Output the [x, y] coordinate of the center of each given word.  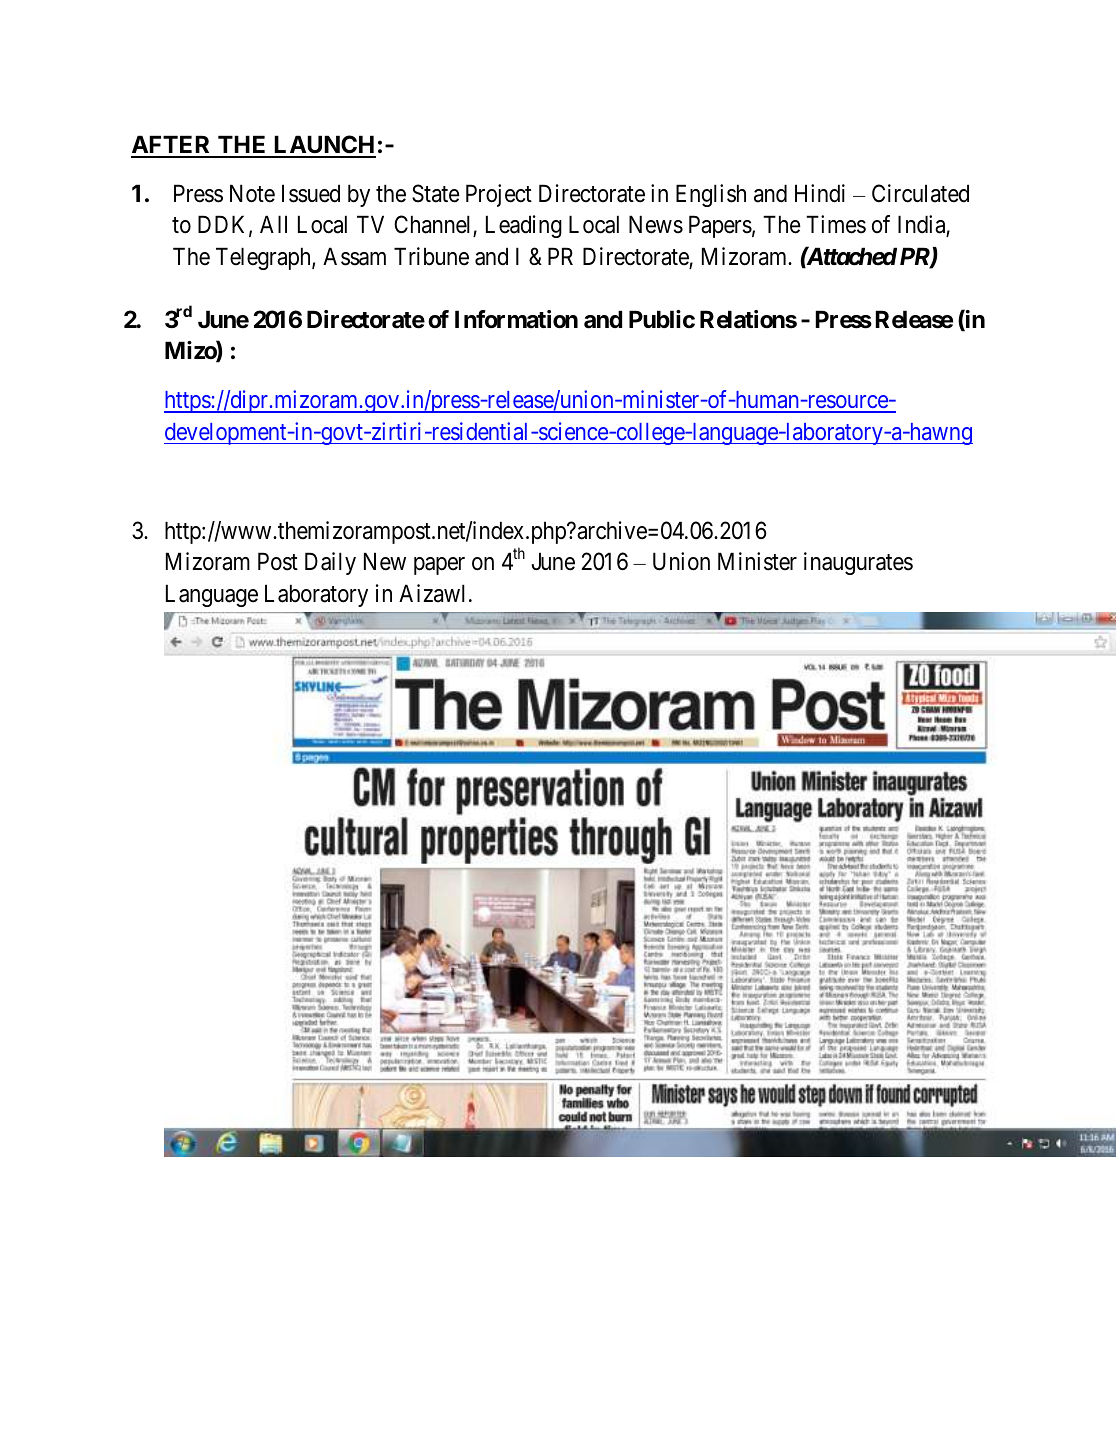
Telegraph [264, 258]
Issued [311, 193]
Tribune [431, 256]
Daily [330, 563]
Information [516, 319]
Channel [434, 226]
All [273, 224]
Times [836, 224]
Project [499, 195]
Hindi [820, 193]
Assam [354, 256]
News [656, 225]
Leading [524, 226]
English [711, 195]
